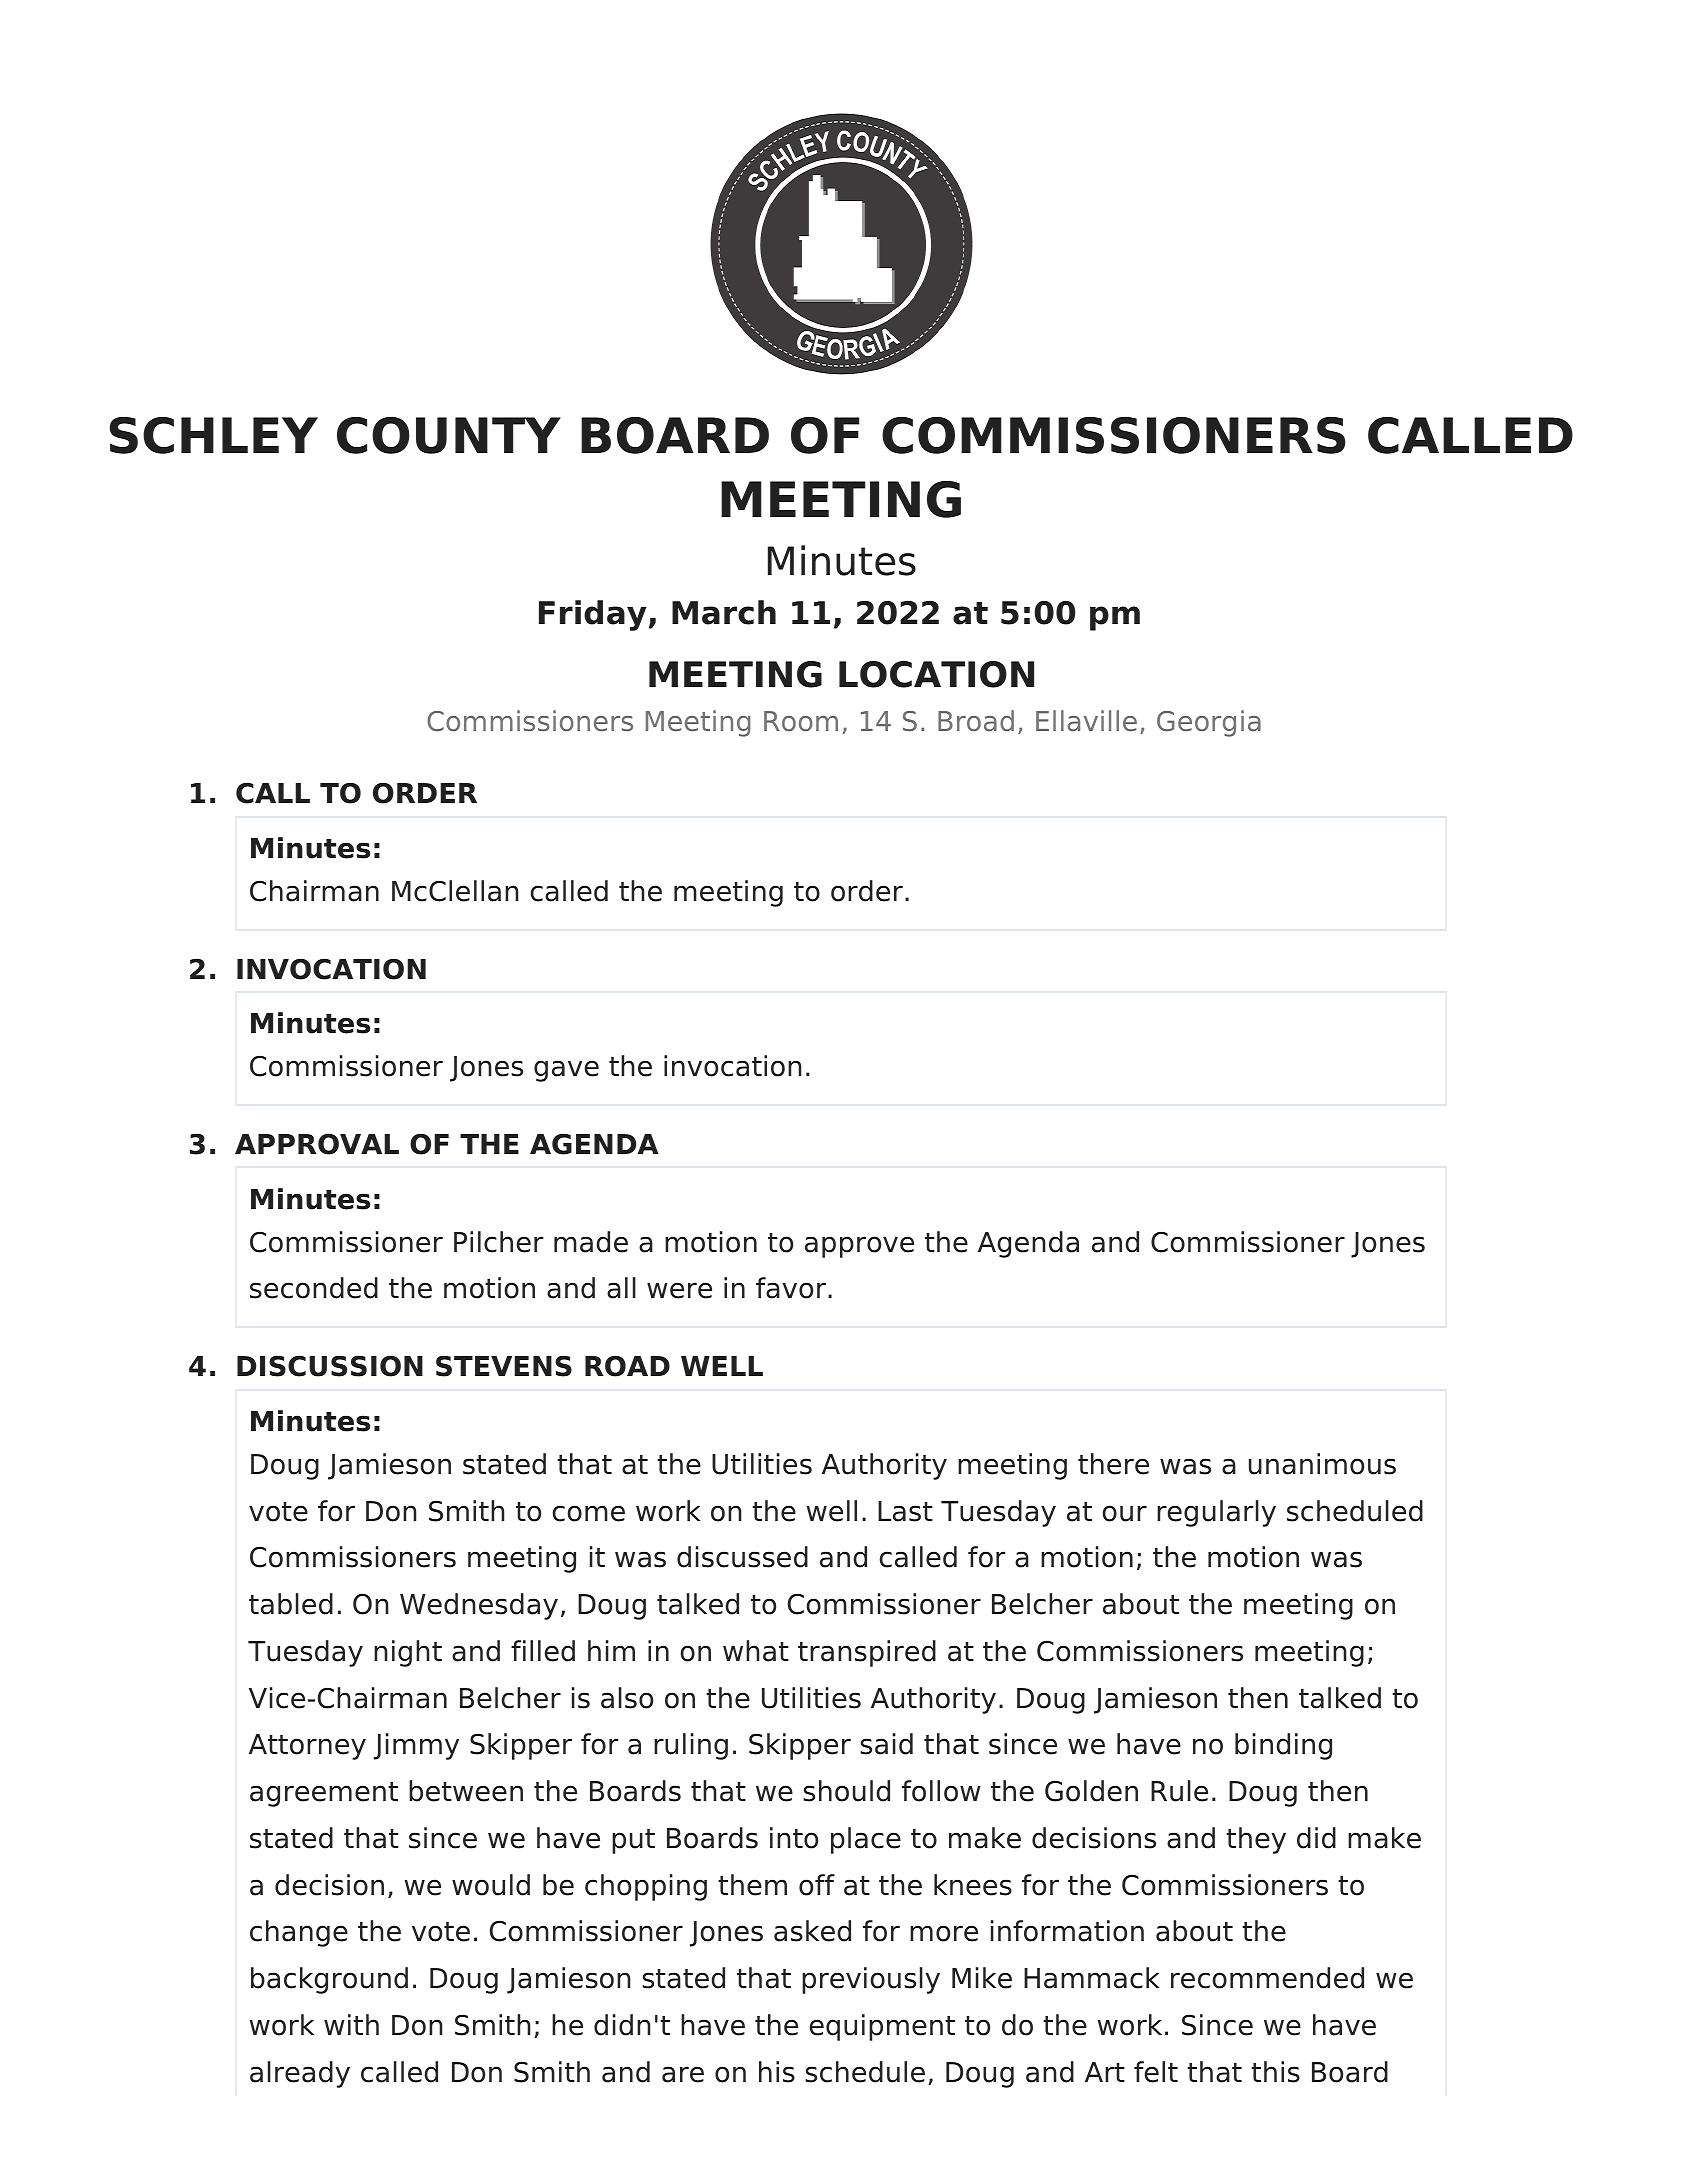  Describe the element at coordinates (449, 435) in the page. I see `COUNTY` at that location.
